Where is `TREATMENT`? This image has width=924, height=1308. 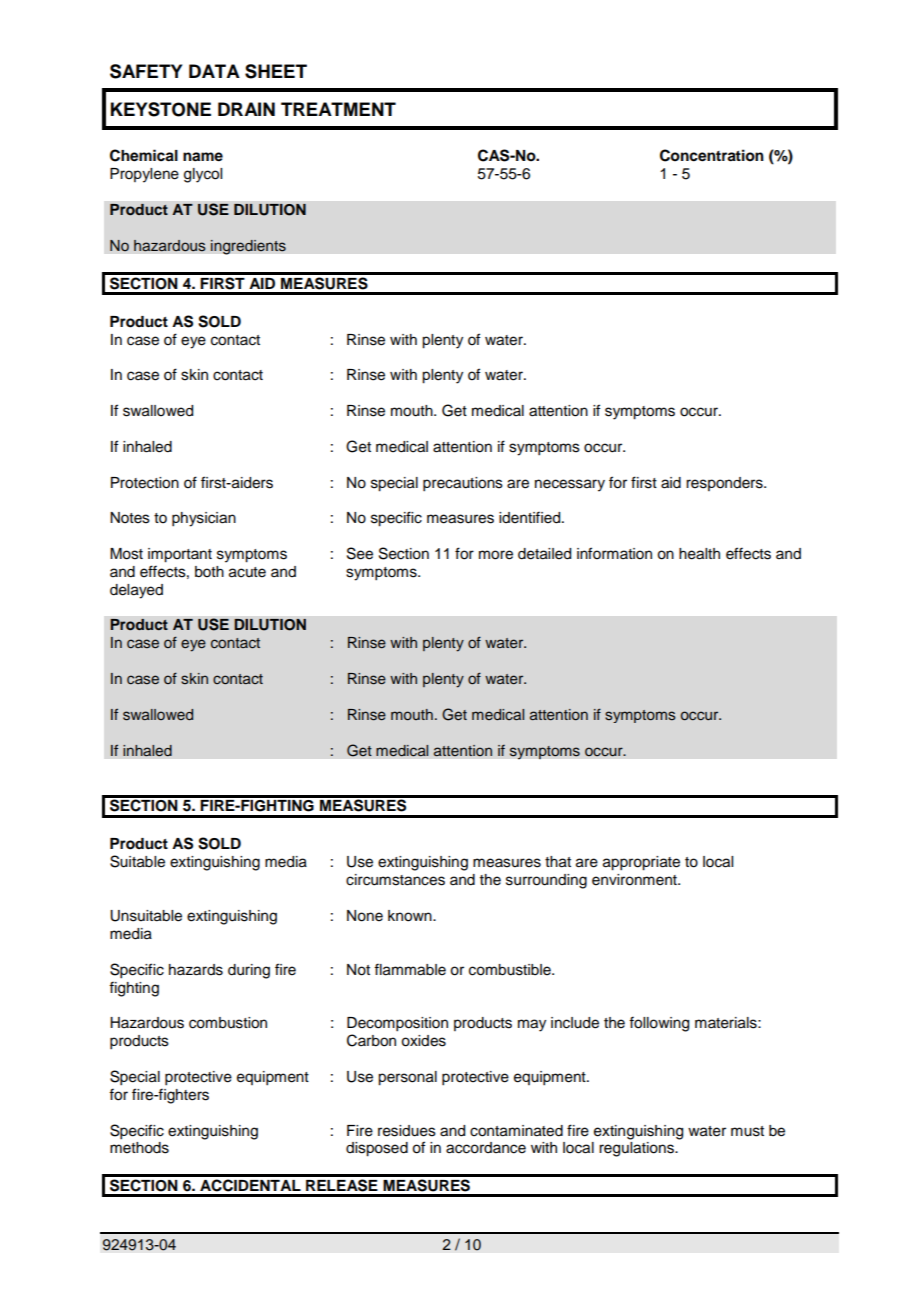 TREATMENT is located at coordinates (338, 109).
